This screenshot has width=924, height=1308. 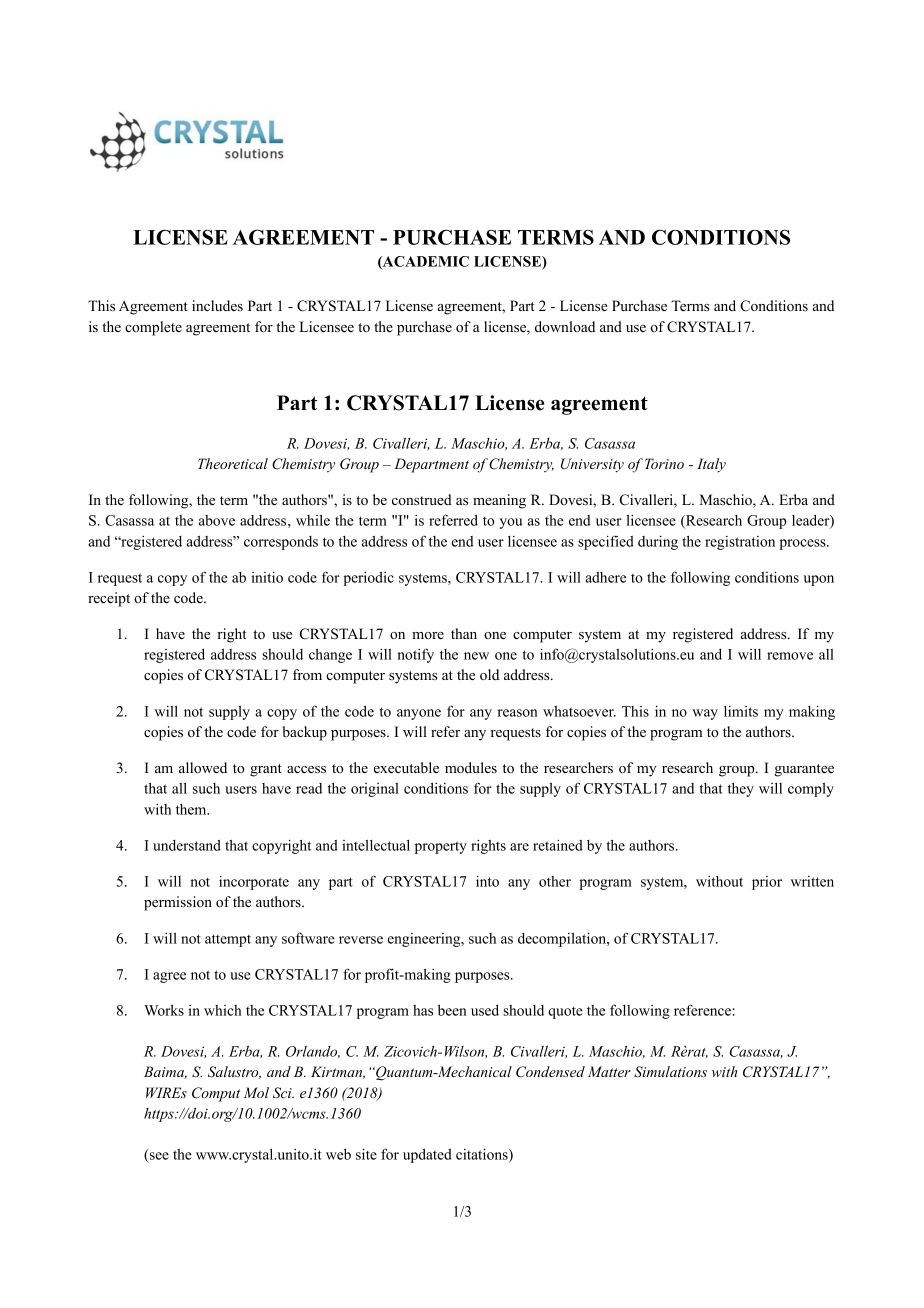 I want to click on understand, so click(x=187, y=845).
